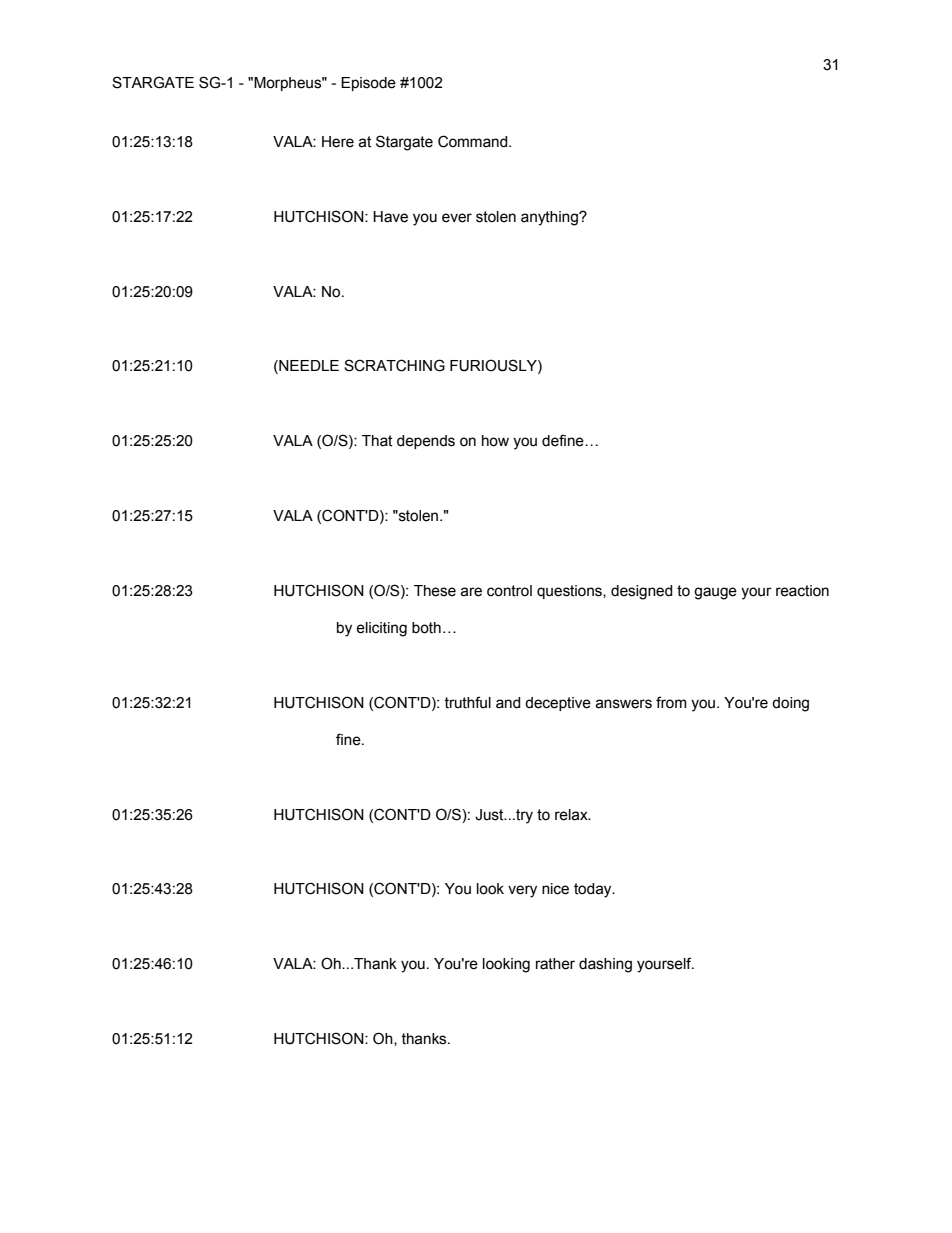 The image size is (952, 1233). What do you see at coordinates (605, 965) in the page?
I see `dashing` at bounding box center [605, 965].
